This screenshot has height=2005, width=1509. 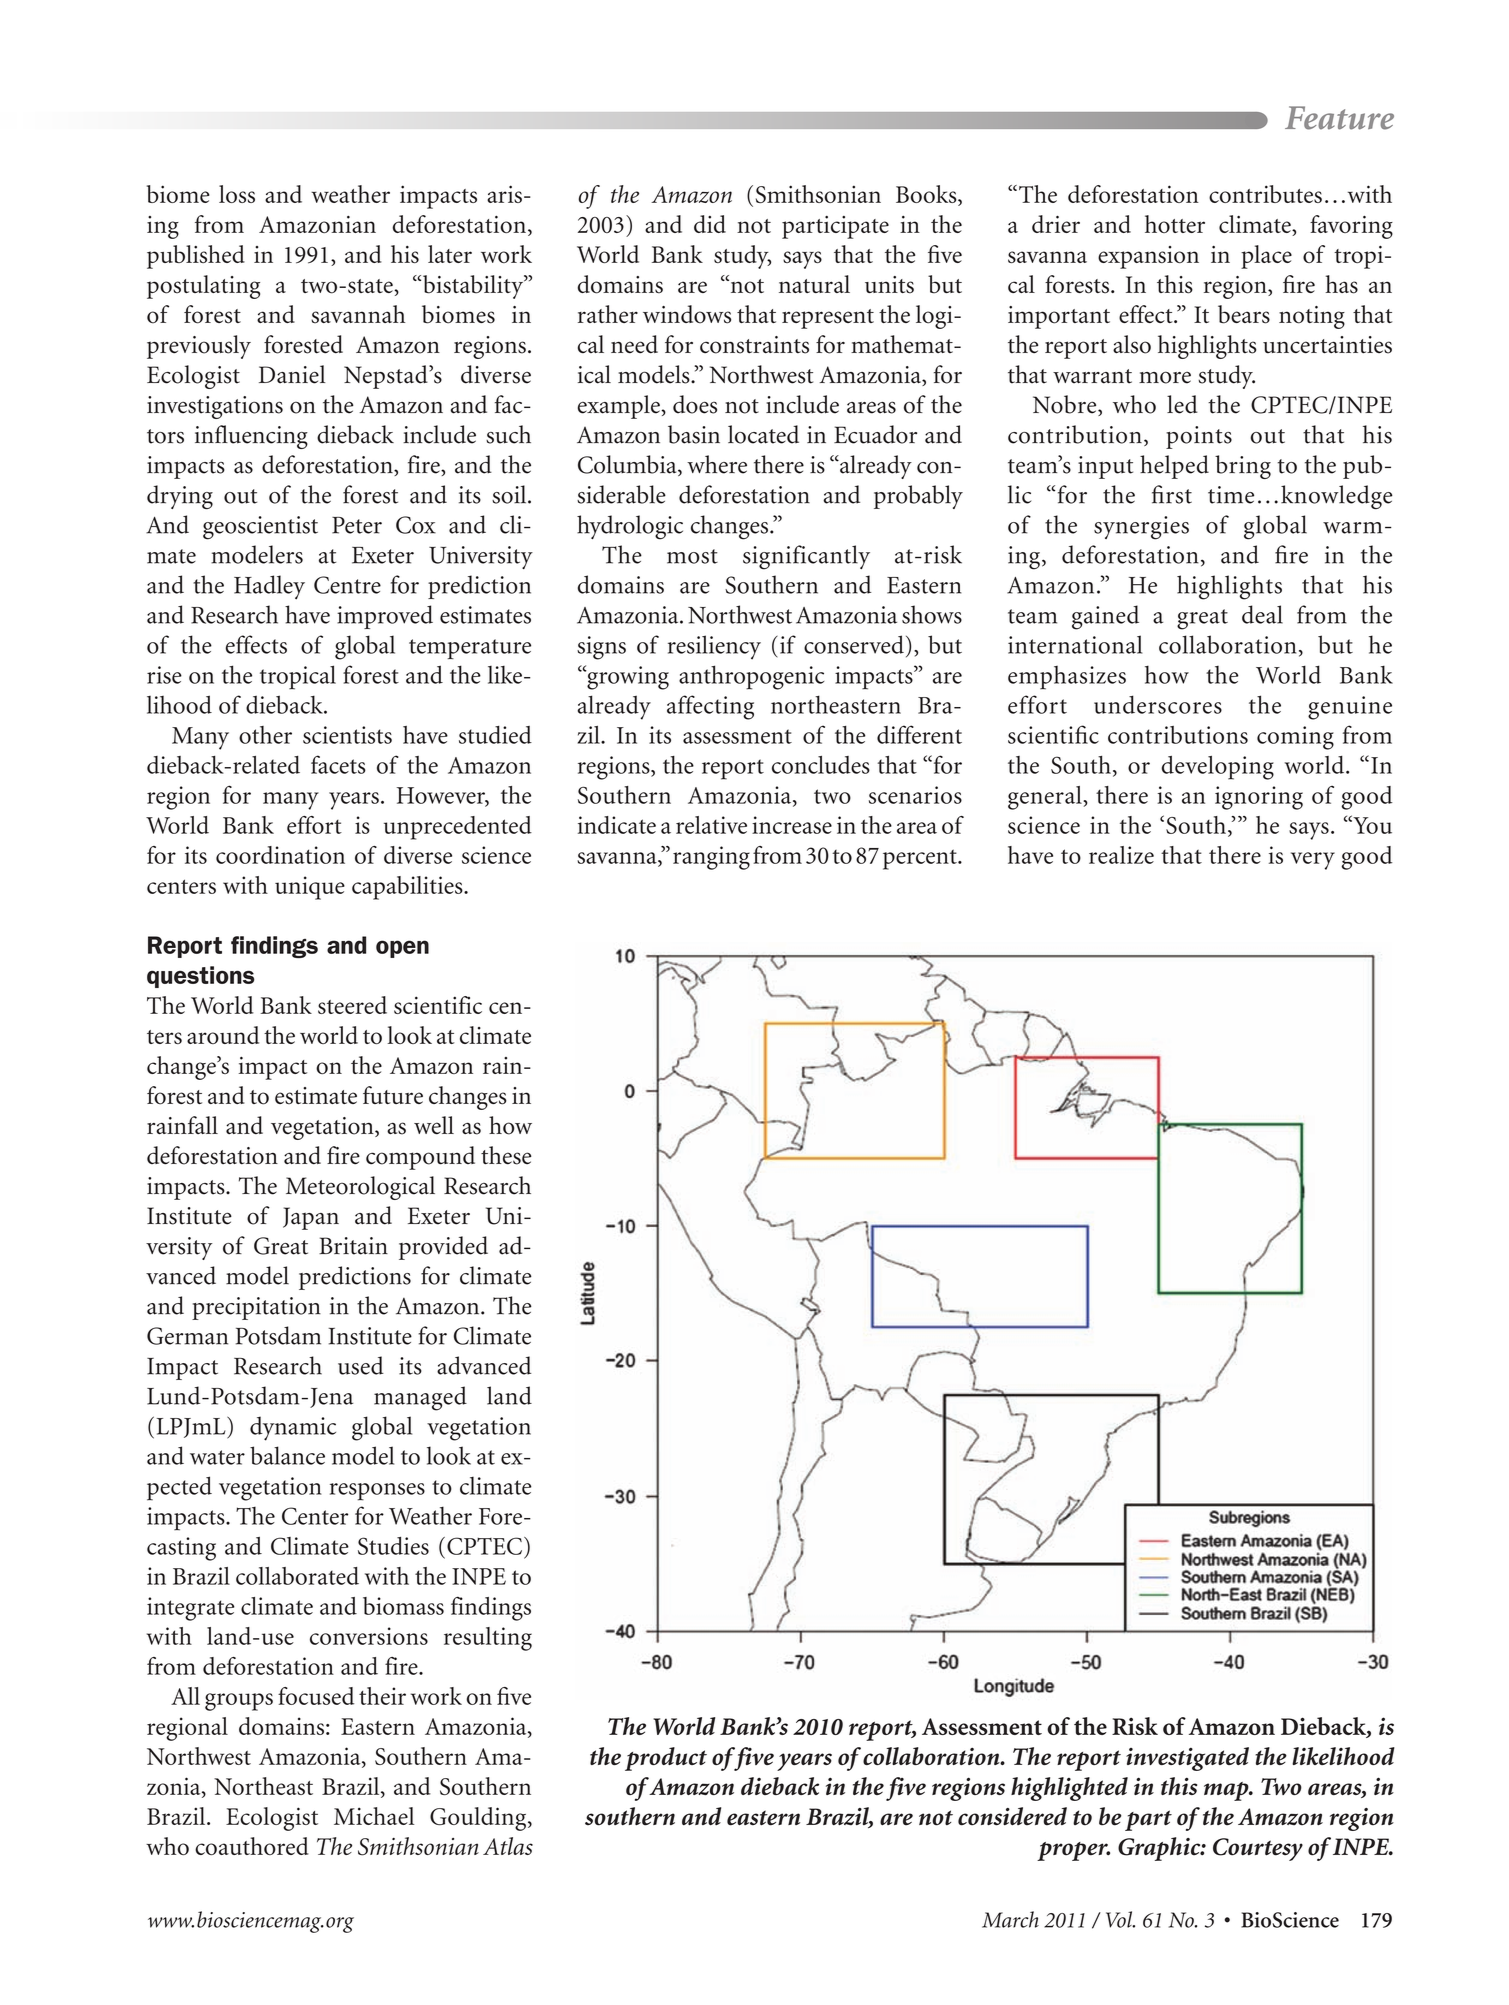 What do you see at coordinates (1175, 224) in the screenshot?
I see `hotter` at bounding box center [1175, 224].
